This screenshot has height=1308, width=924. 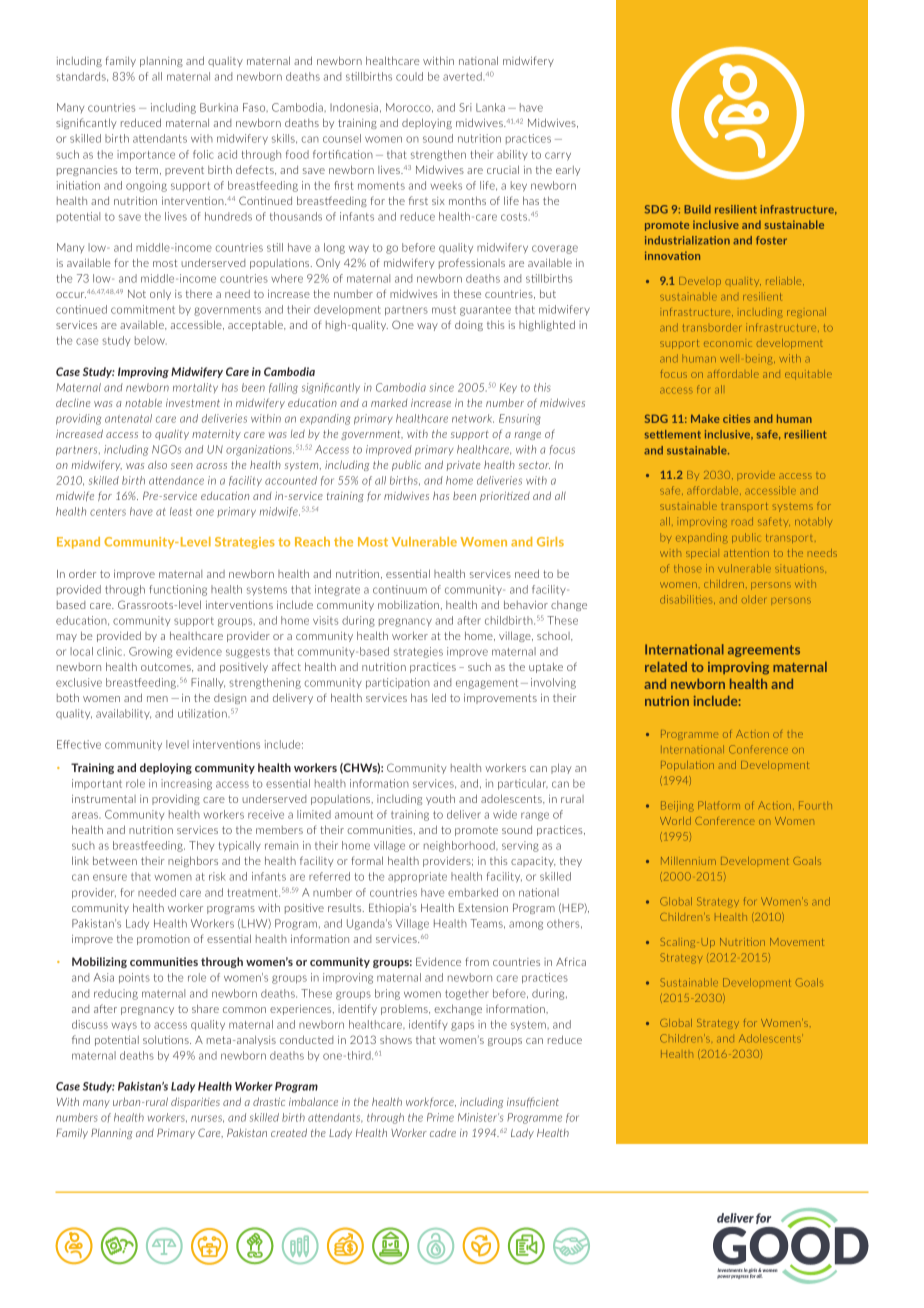 I want to click on network, so click(x=473, y=418).
